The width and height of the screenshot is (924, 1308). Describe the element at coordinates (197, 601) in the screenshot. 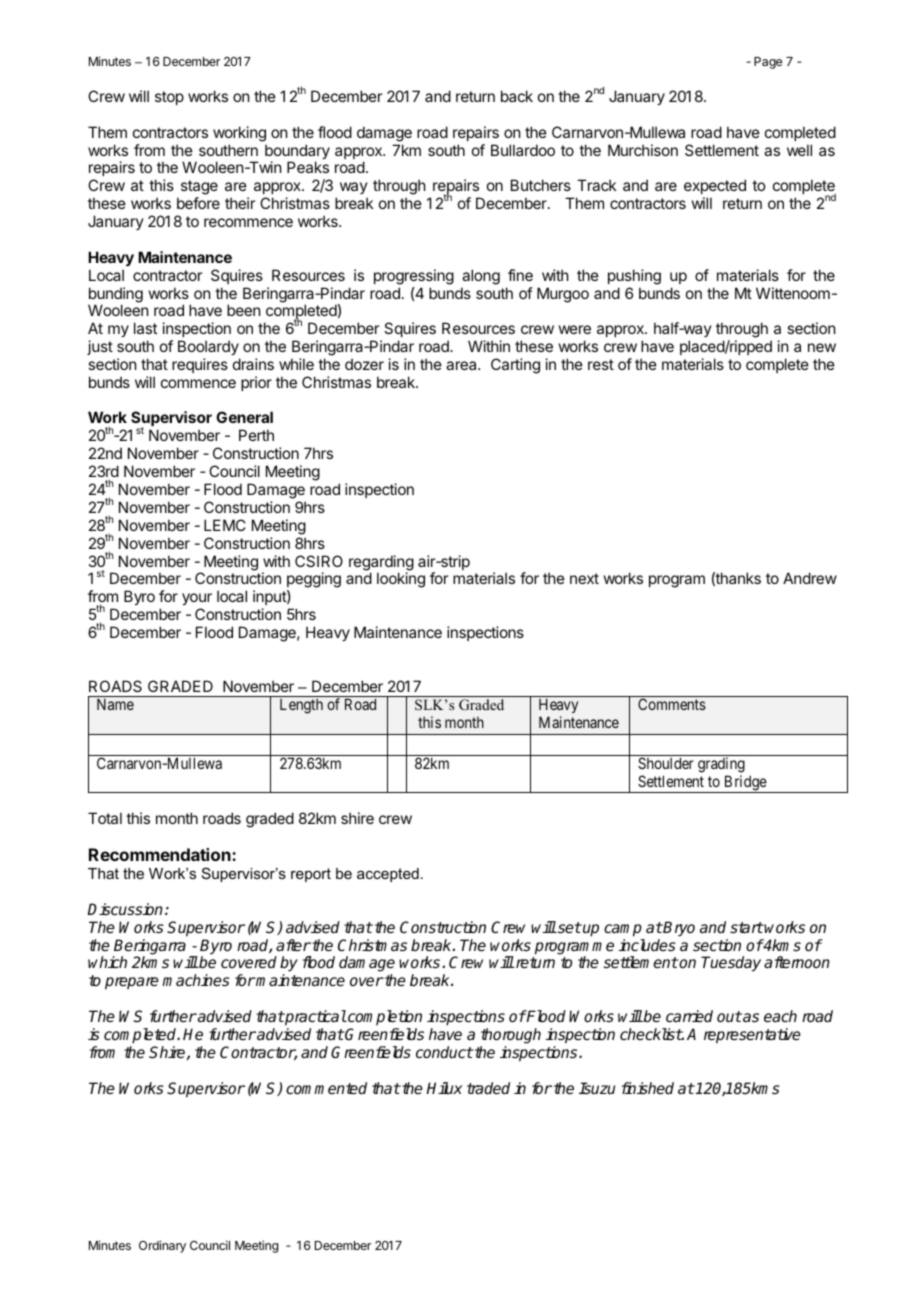

I see `your` at that location.
